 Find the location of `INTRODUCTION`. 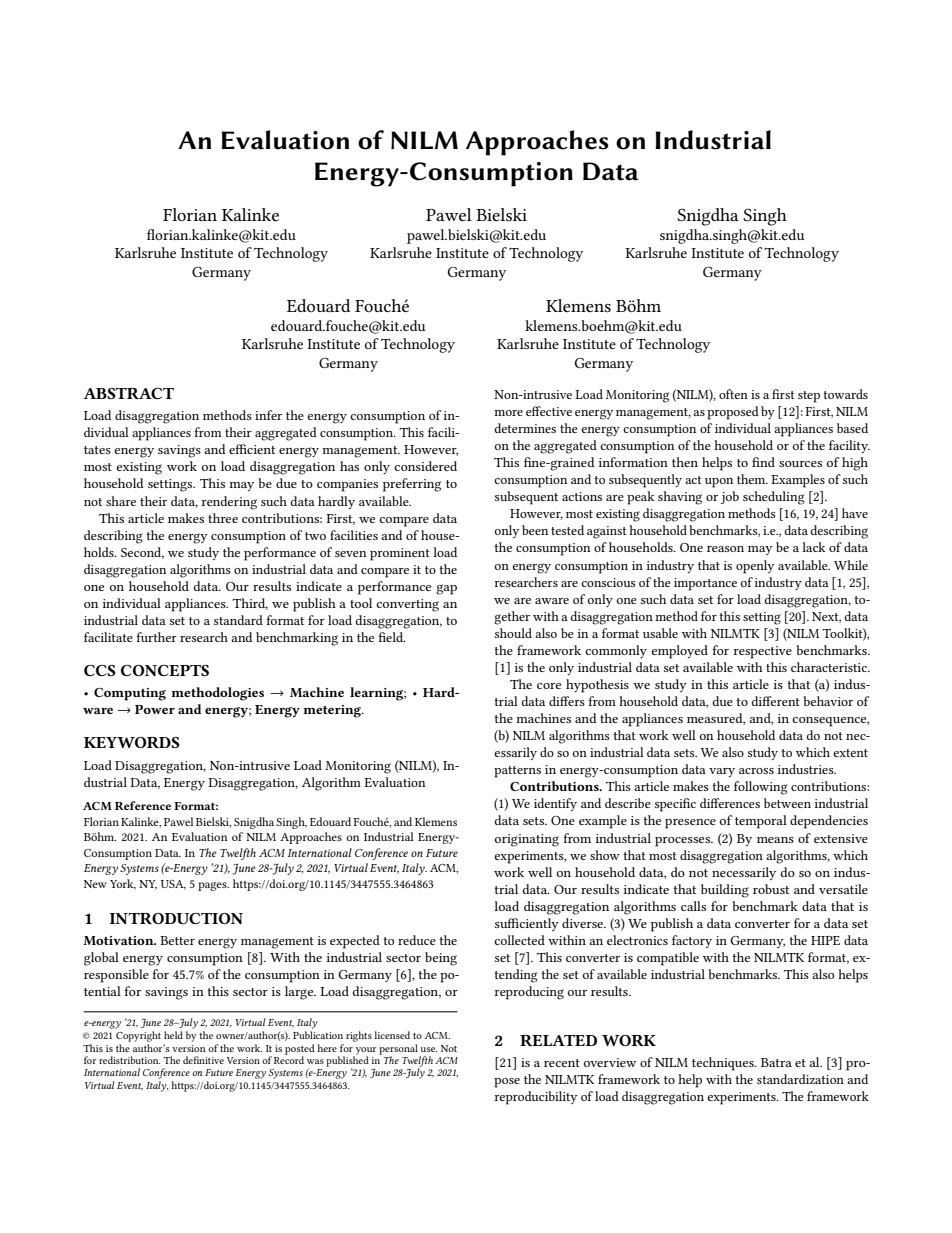

INTRODUCTION is located at coordinates (176, 918).
